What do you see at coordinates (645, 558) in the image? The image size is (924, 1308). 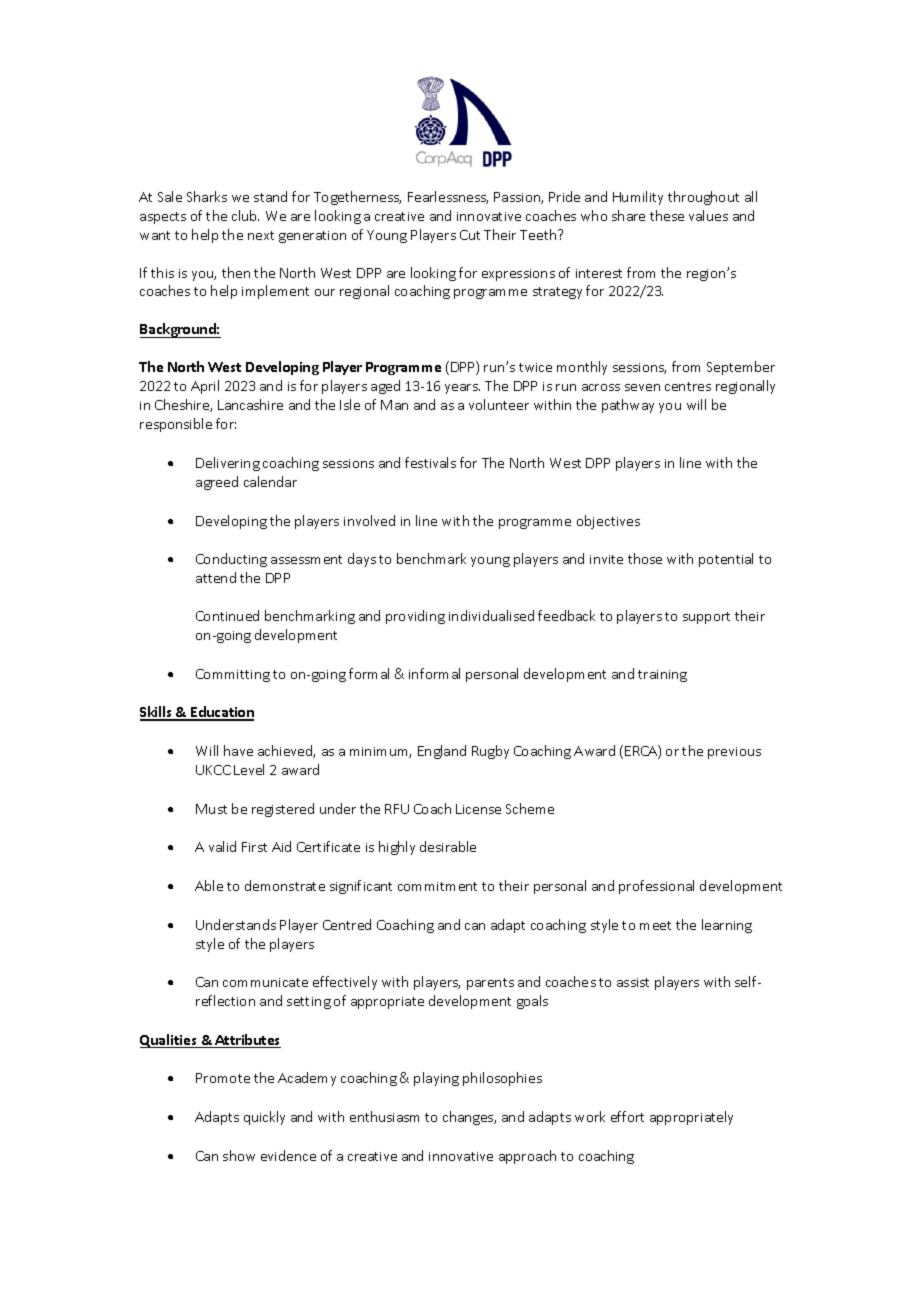 I see `those` at bounding box center [645, 558].
